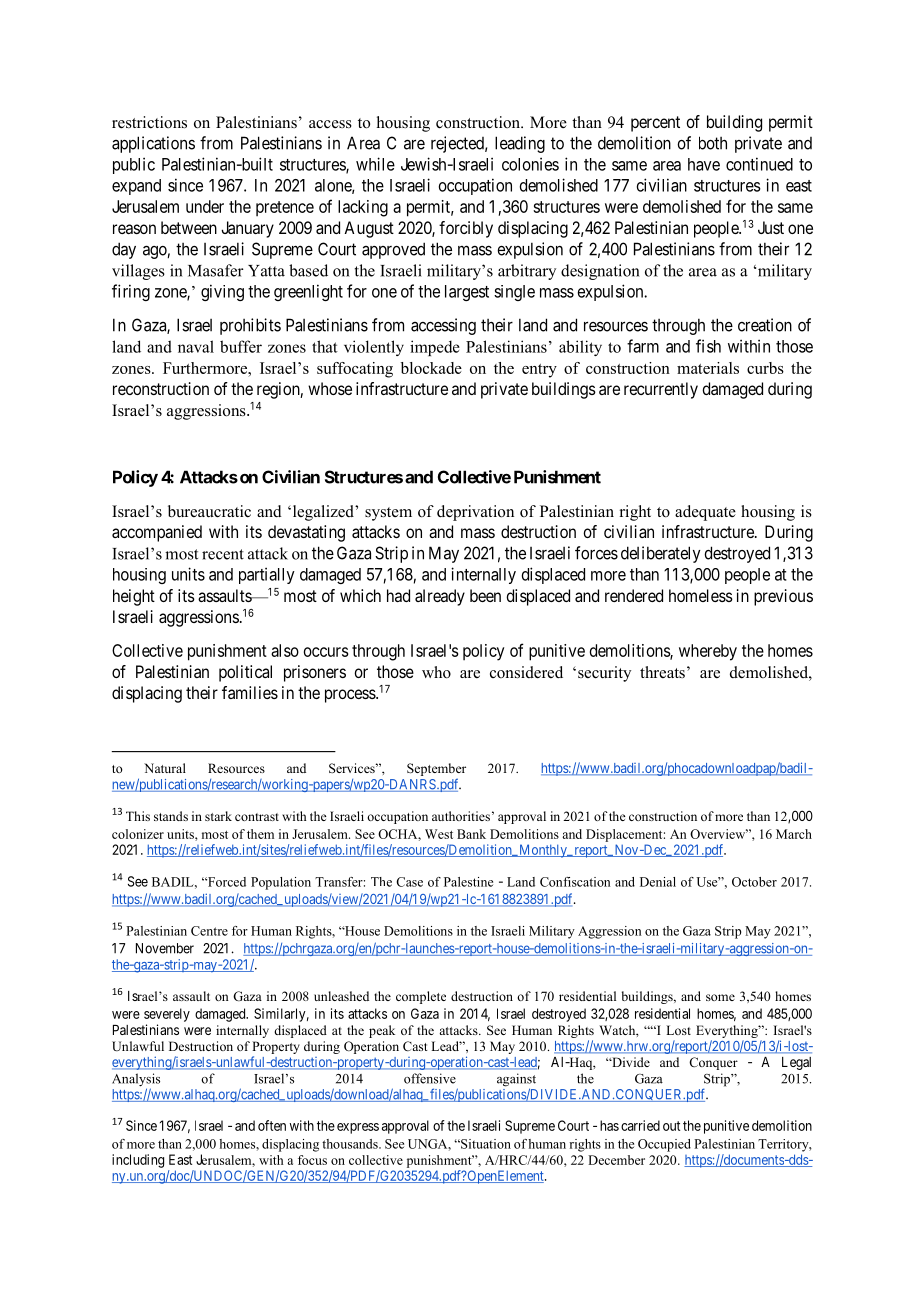 This page has width=924, height=1308. What do you see at coordinates (671, 1126) in the page?
I see `out` at bounding box center [671, 1126].
